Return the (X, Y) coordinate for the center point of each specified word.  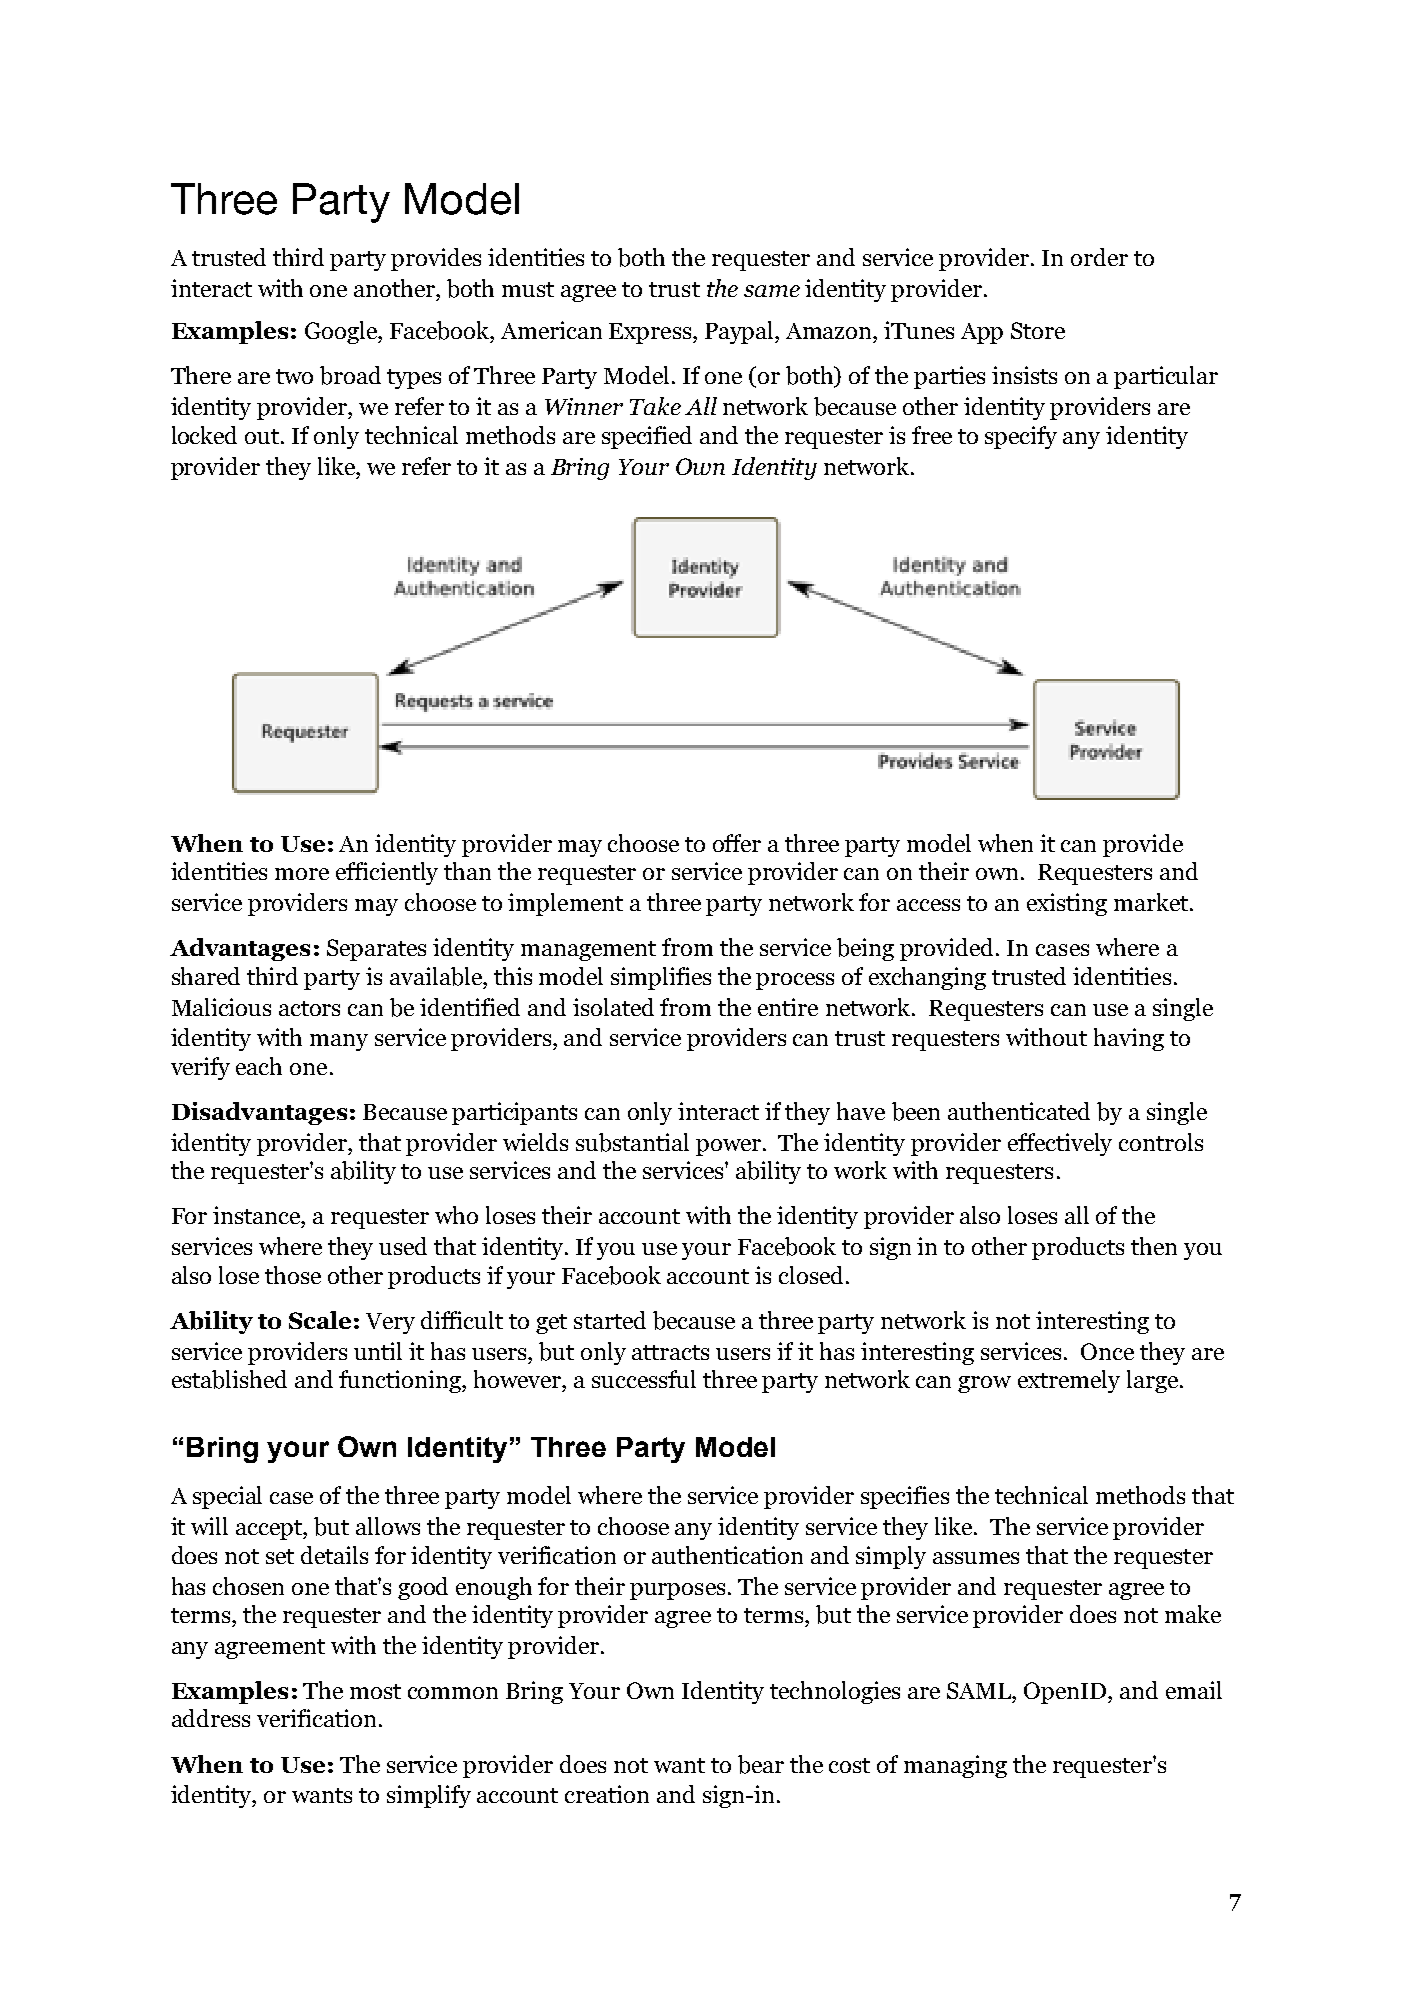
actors (309, 1008)
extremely (1069, 1381)
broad (350, 375)
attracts (670, 1352)
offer (737, 843)
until (378, 1351)
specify (1021, 437)
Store (1038, 330)
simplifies (661, 978)
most (375, 1691)
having (1129, 1039)
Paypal (740, 332)
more (302, 874)
